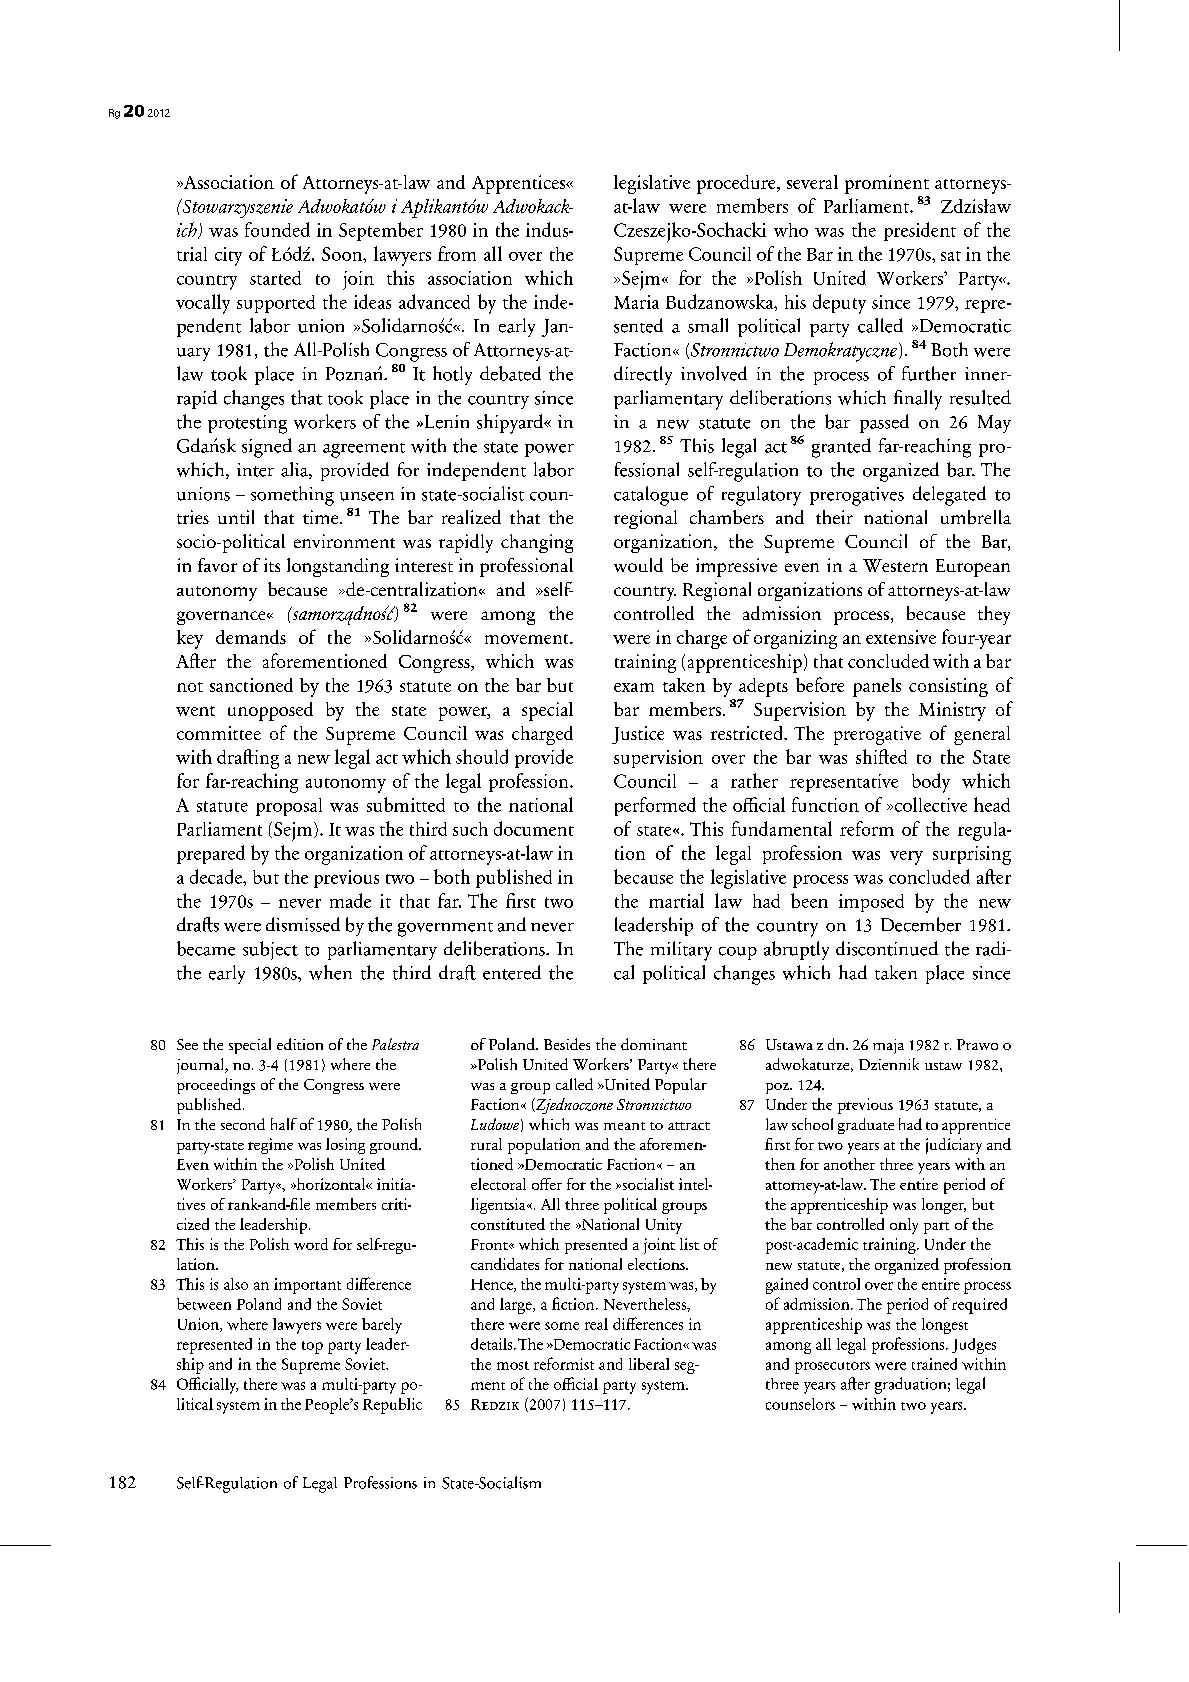 The width and height of the screenshot is (1189, 1682). What do you see at coordinates (636, 302) in the screenshot?
I see `Maria` at bounding box center [636, 302].
